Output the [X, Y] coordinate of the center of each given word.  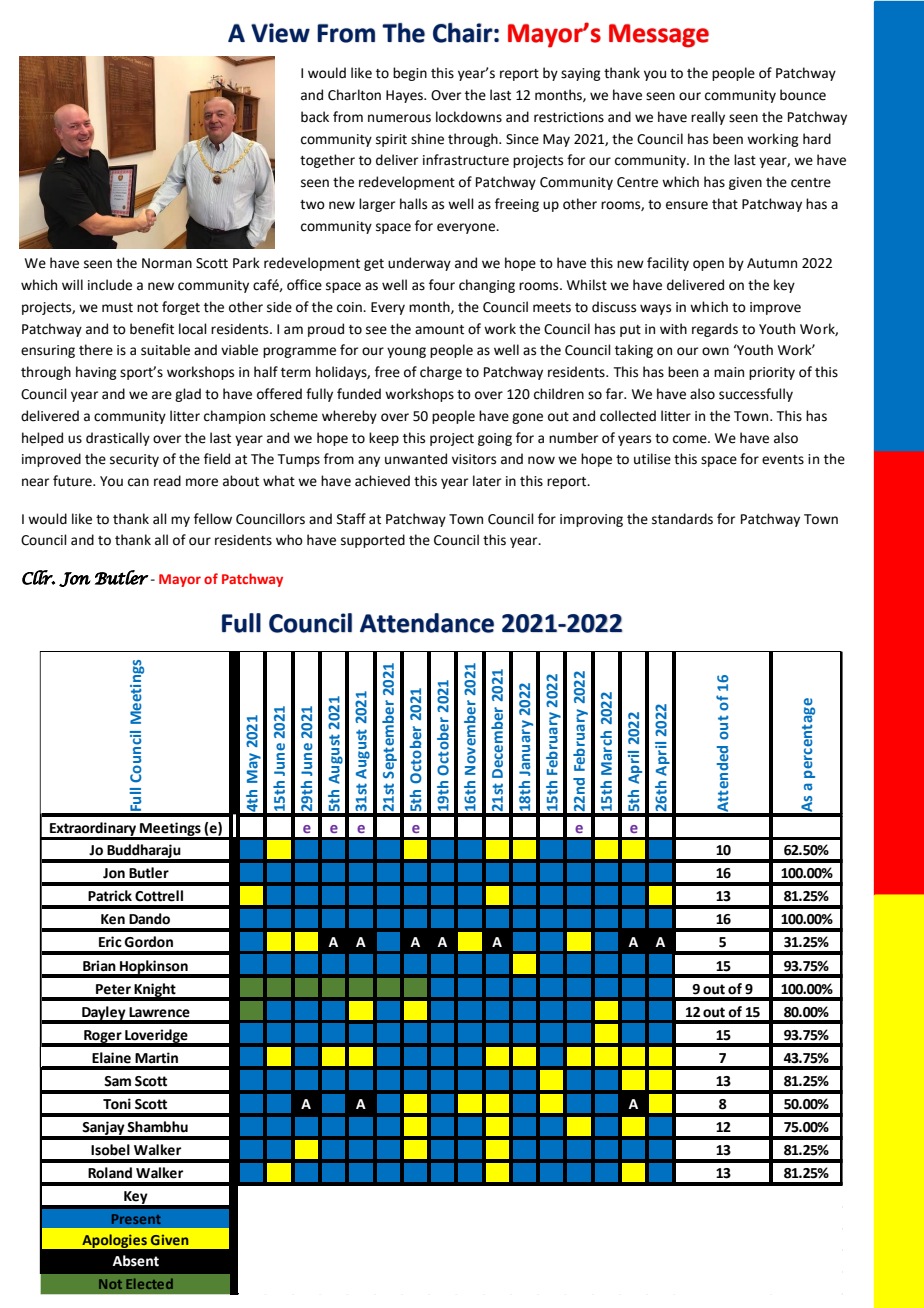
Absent [136, 1261]
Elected [149, 1283]
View [280, 33]
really [708, 118]
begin [410, 74]
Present [136, 1219]
